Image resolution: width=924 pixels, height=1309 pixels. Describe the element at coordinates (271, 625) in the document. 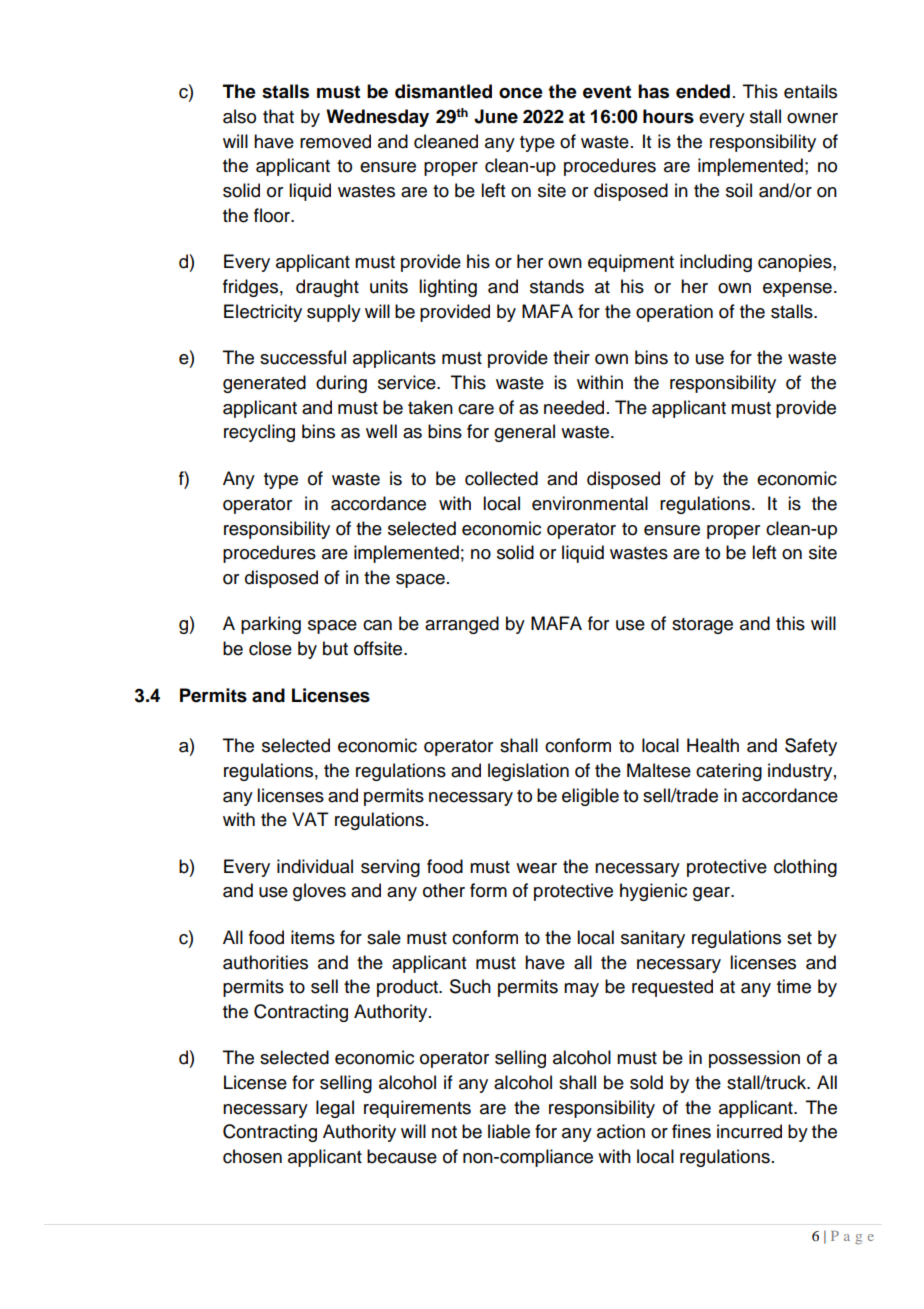

I see `parking` at that location.
